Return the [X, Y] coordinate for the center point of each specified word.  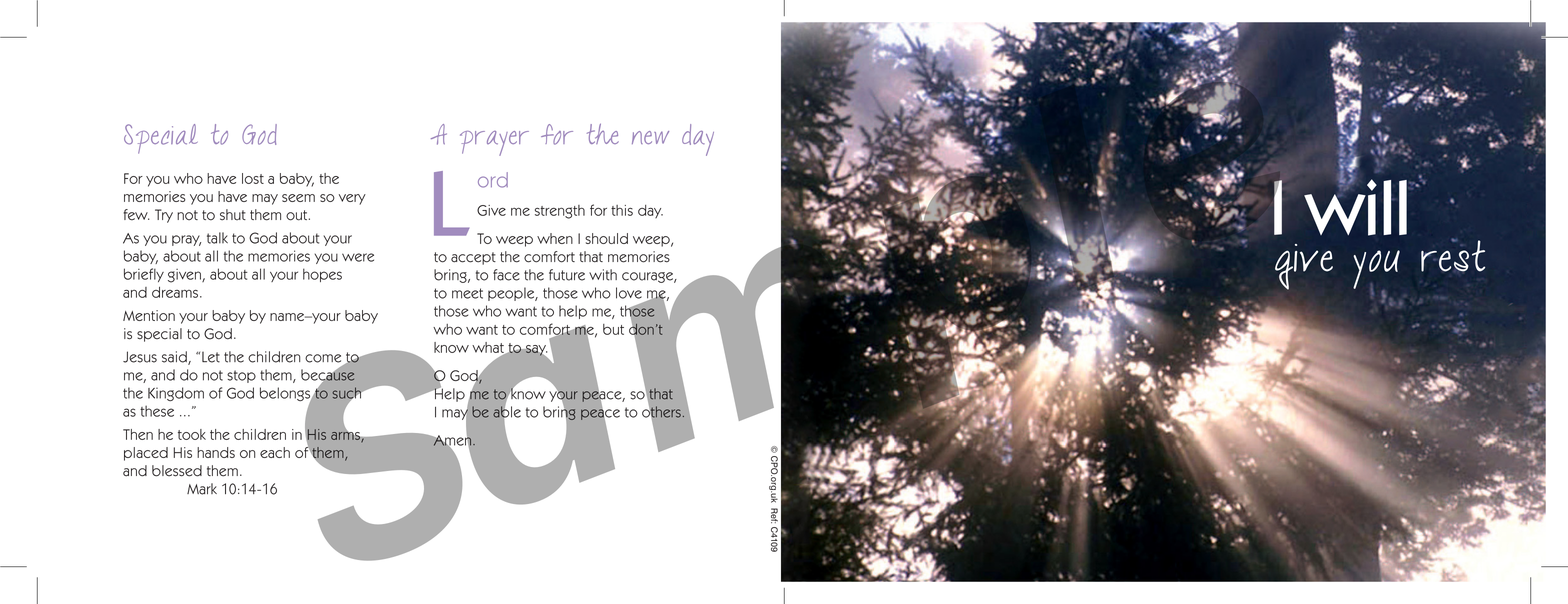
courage [648, 277]
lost [253, 178]
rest [1453, 255]
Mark [202, 489]
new [650, 137]
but [613, 329]
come [323, 358]
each [275, 452]
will [1355, 206]
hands [216, 452]
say [536, 350]
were [358, 257]
